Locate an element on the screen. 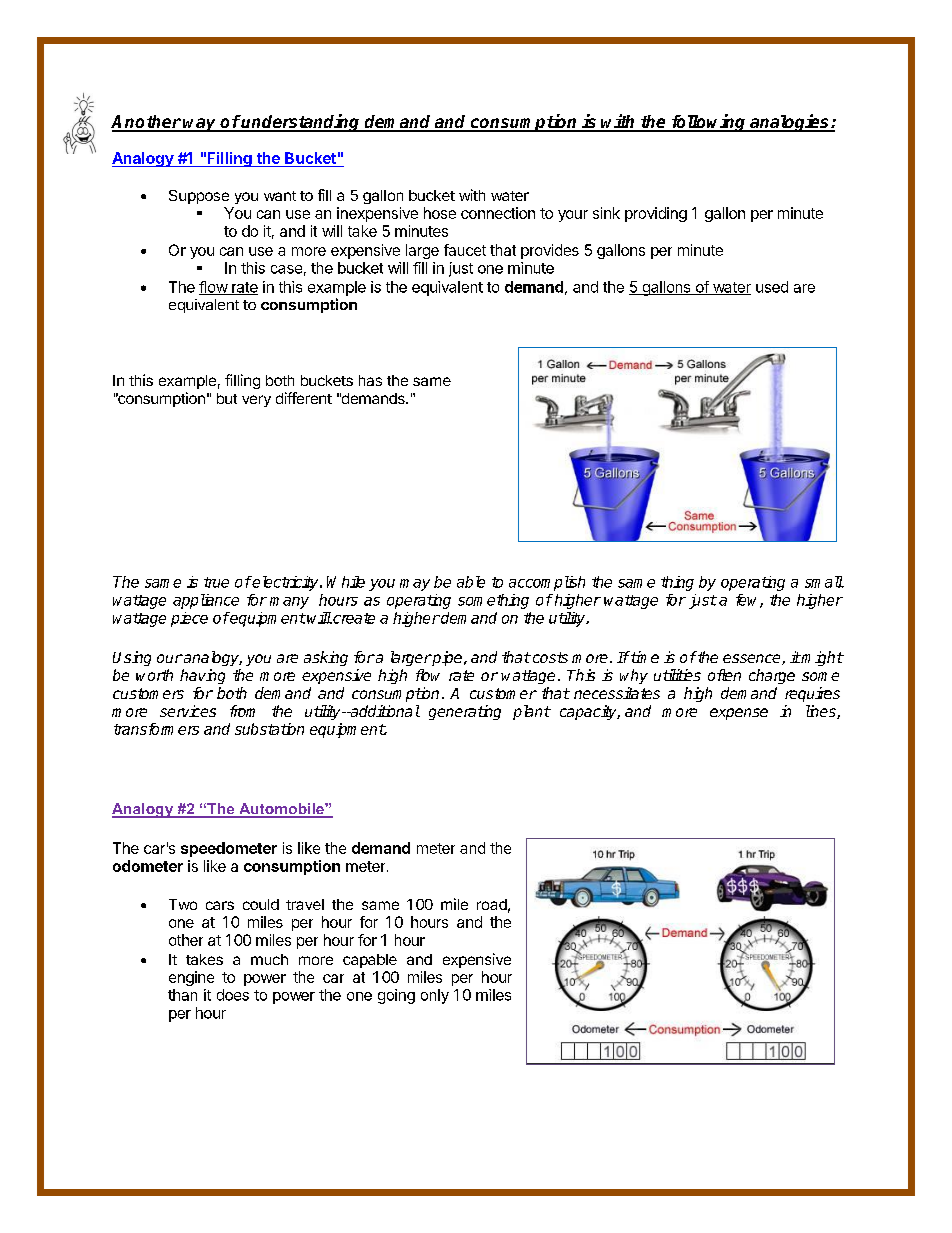 This screenshot has height=1233, width=952. but is located at coordinates (227, 398).
